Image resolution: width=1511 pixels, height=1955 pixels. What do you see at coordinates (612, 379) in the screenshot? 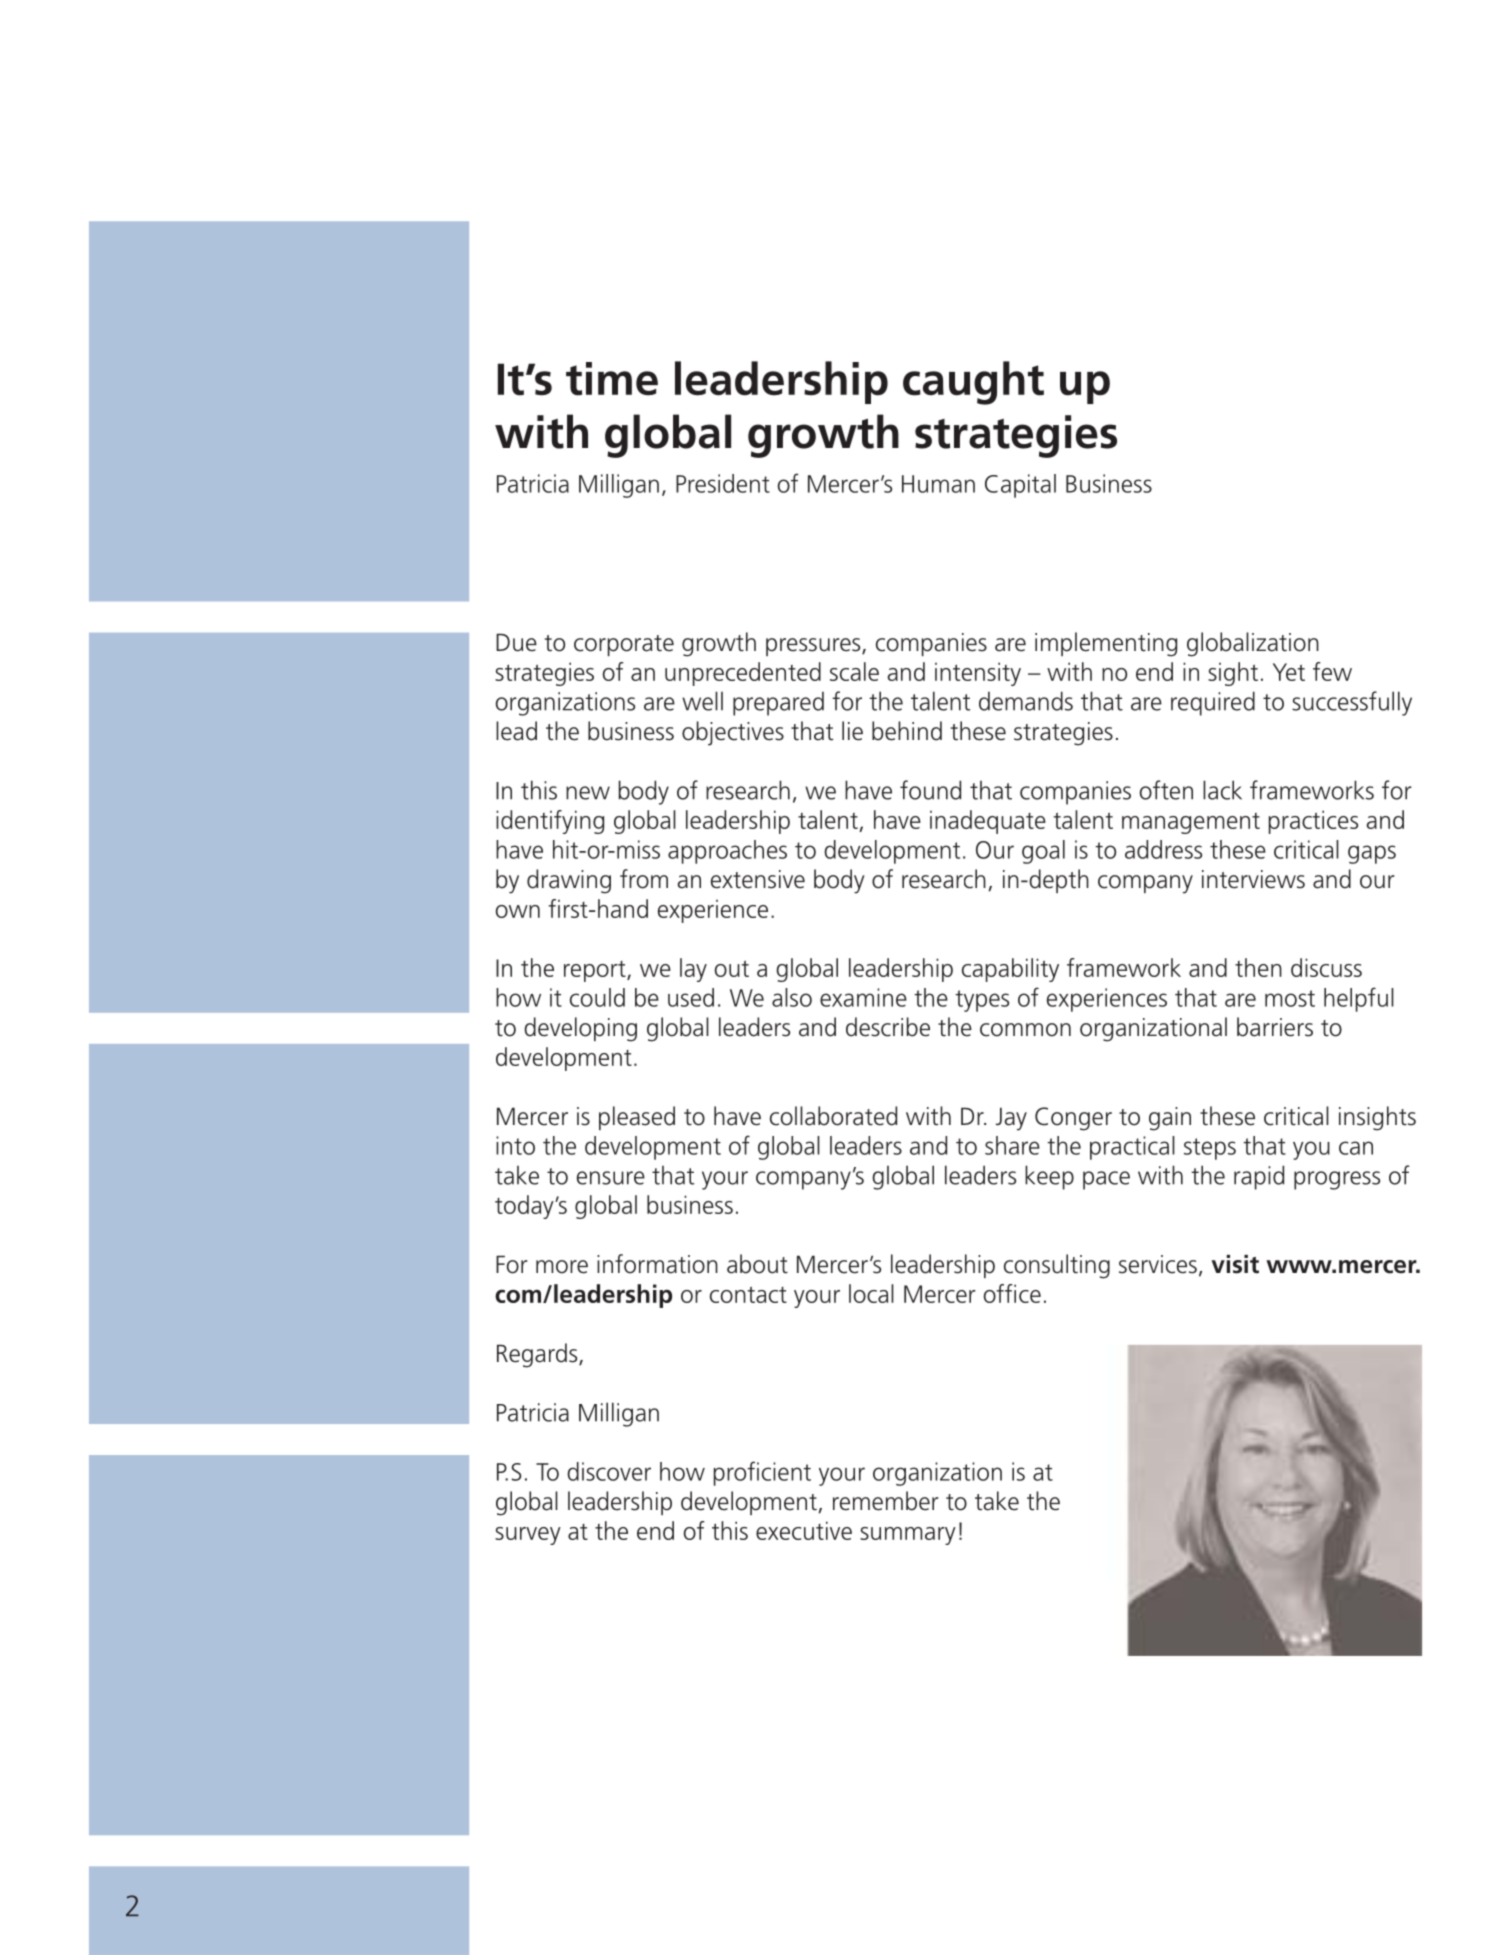
I see `time` at bounding box center [612, 379].
